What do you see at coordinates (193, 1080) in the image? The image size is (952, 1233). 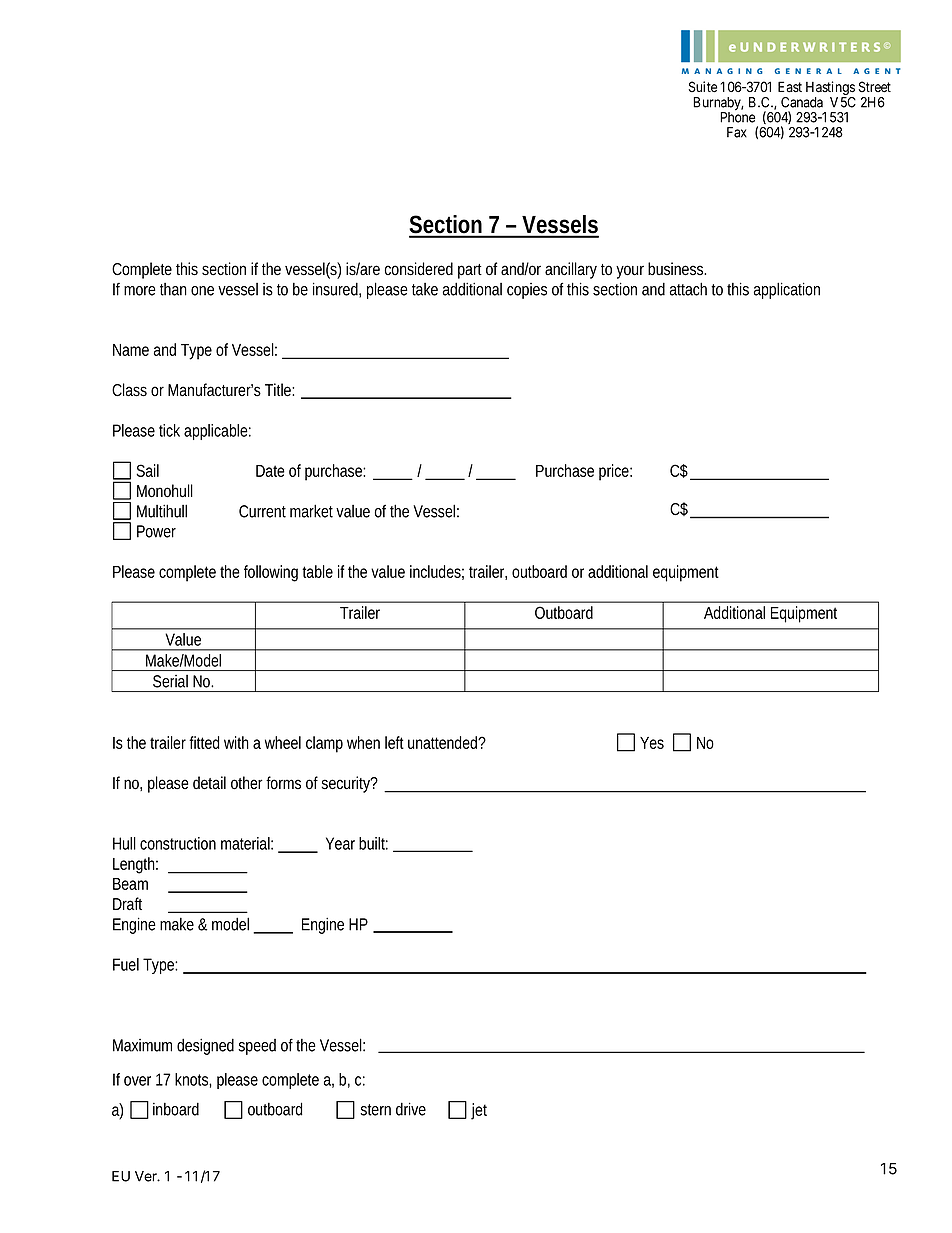 I see `knots` at bounding box center [193, 1080].
